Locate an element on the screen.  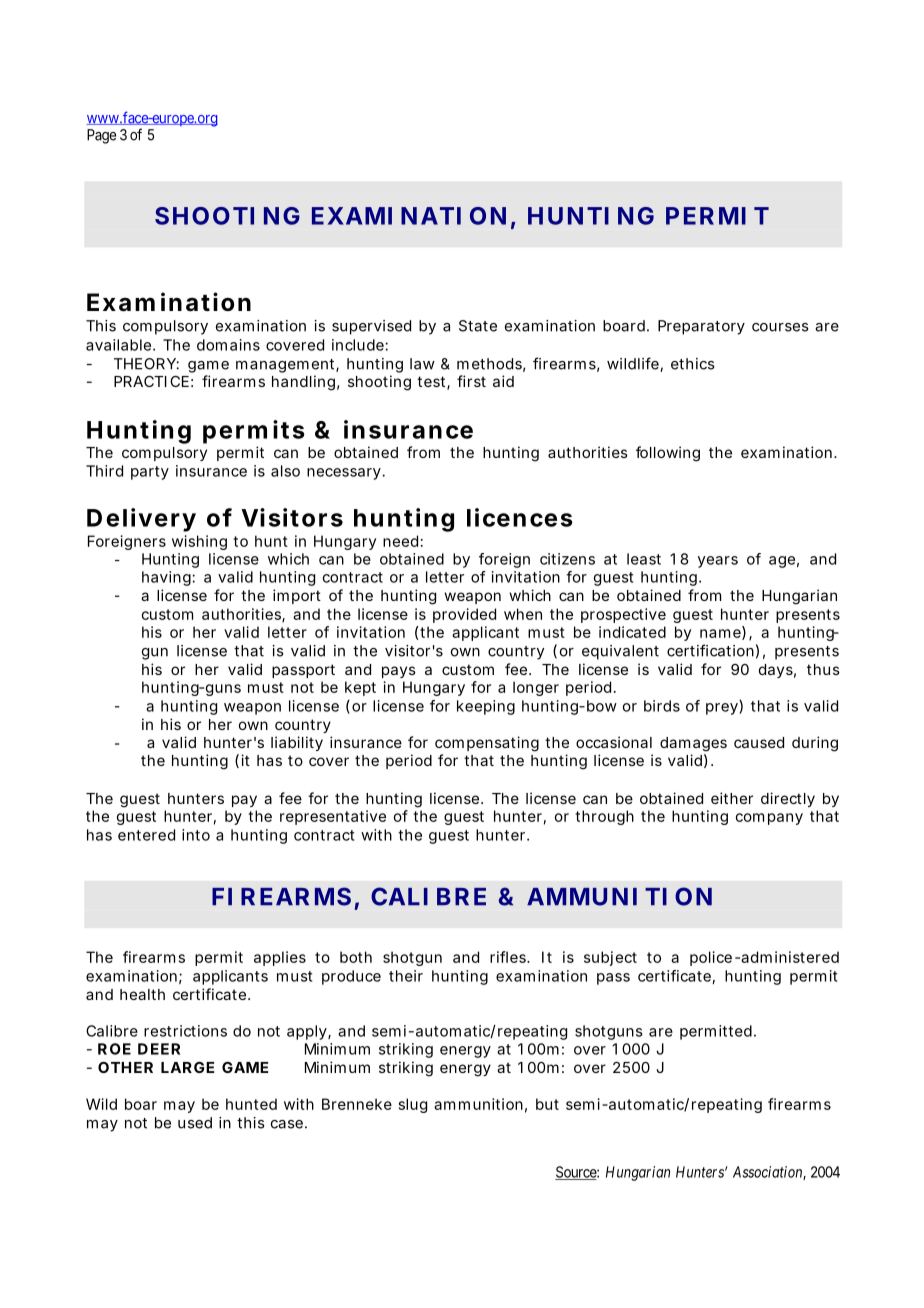
years is located at coordinates (718, 562).
